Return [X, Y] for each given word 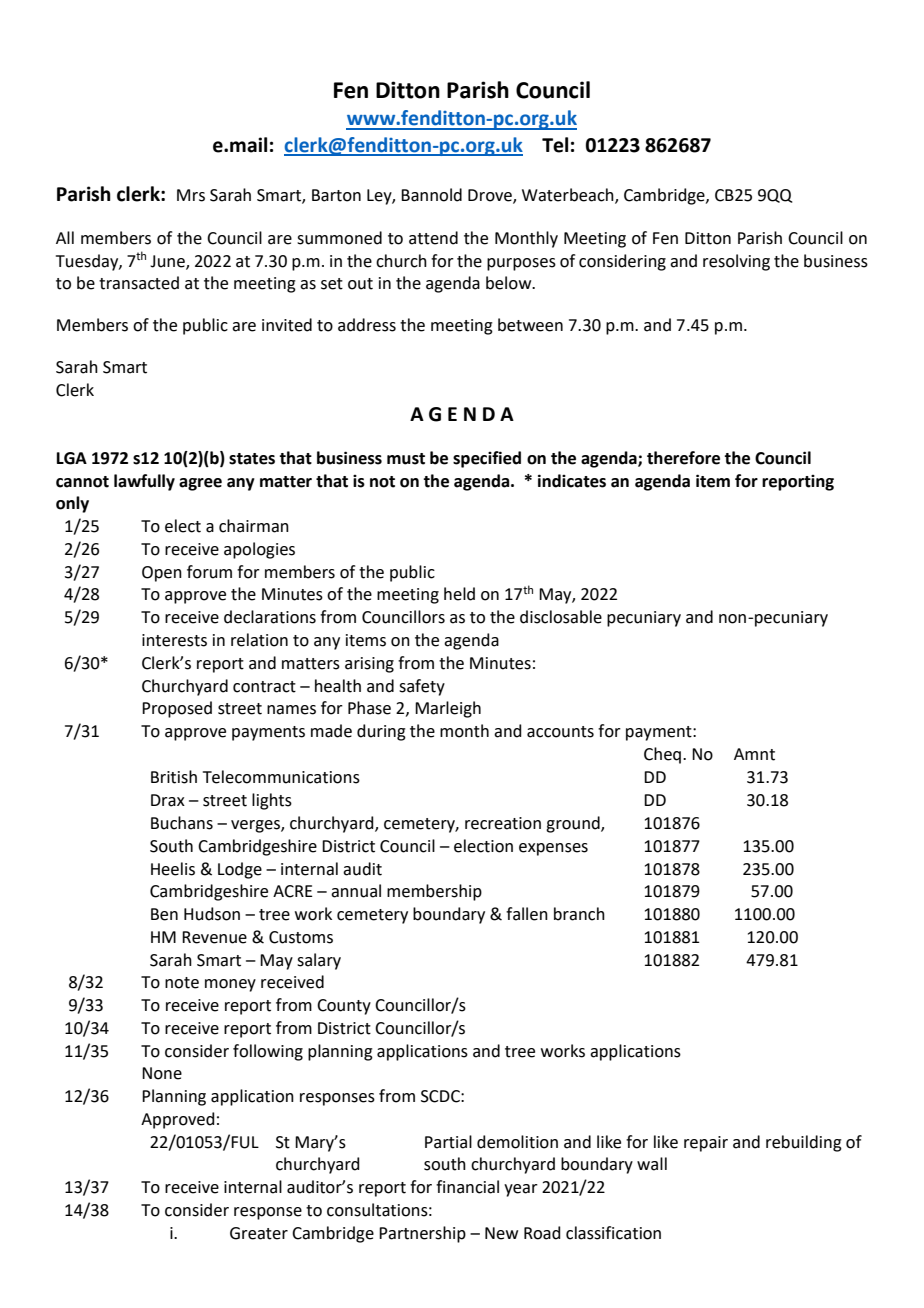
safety [422, 687]
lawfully [144, 482]
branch [579, 914]
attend [433, 238]
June [168, 262]
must [406, 459]
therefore [683, 458]
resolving [736, 262]
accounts [560, 732]
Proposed [177, 709]
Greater [259, 1233]
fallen [527, 914]
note [182, 983]
